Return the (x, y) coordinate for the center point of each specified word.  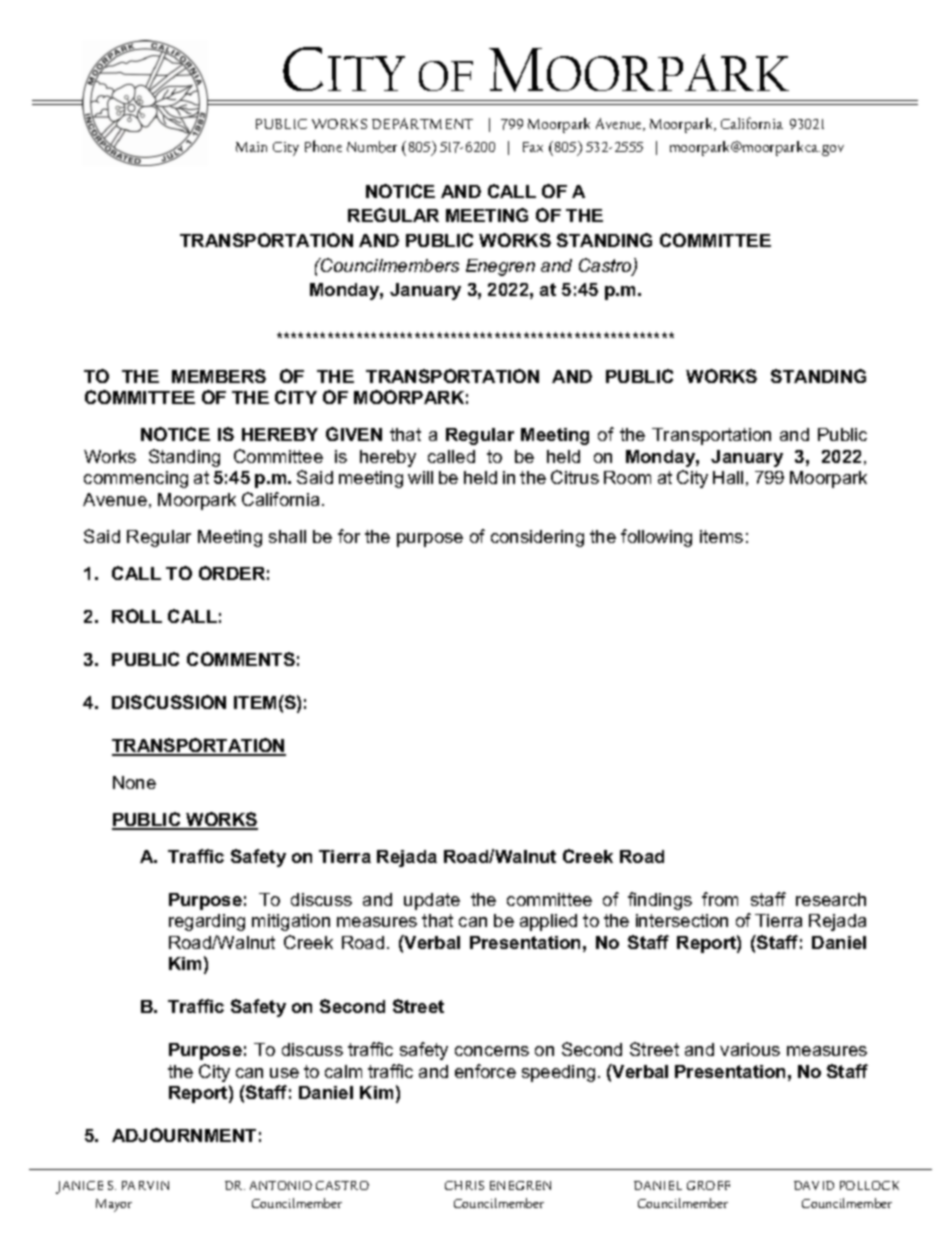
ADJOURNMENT (184, 1135)
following (656, 538)
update (432, 901)
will (420, 477)
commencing (136, 479)
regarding (207, 922)
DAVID (814, 1185)
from (720, 899)
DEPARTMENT (422, 123)
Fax (533, 147)
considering (537, 538)
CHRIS (464, 1185)
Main (251, 147)
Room (627, 477)
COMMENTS (241, 659)
